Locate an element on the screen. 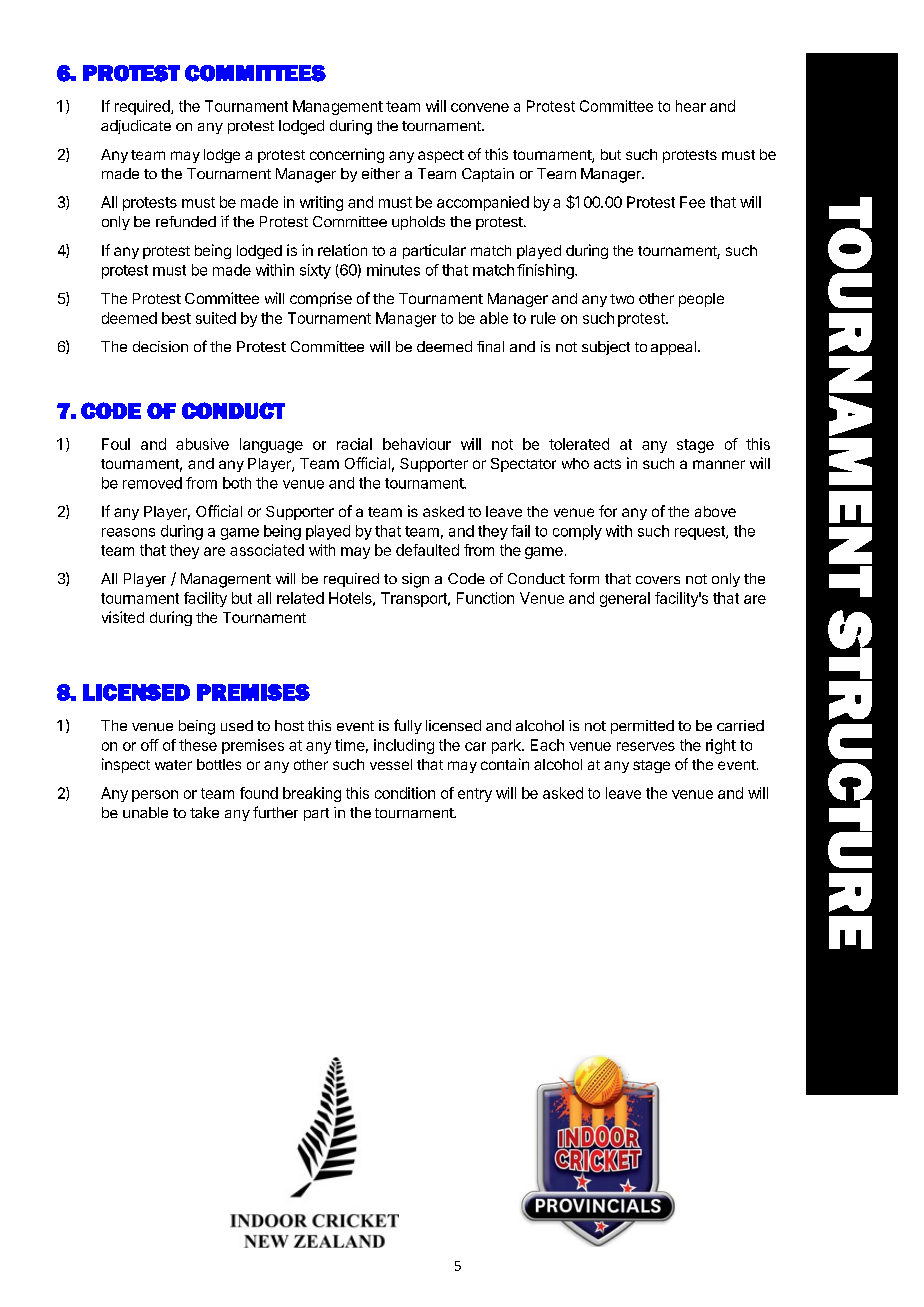 This screenshot has width=924, height=1307. behaviour is located at coordinates (417, 444).
